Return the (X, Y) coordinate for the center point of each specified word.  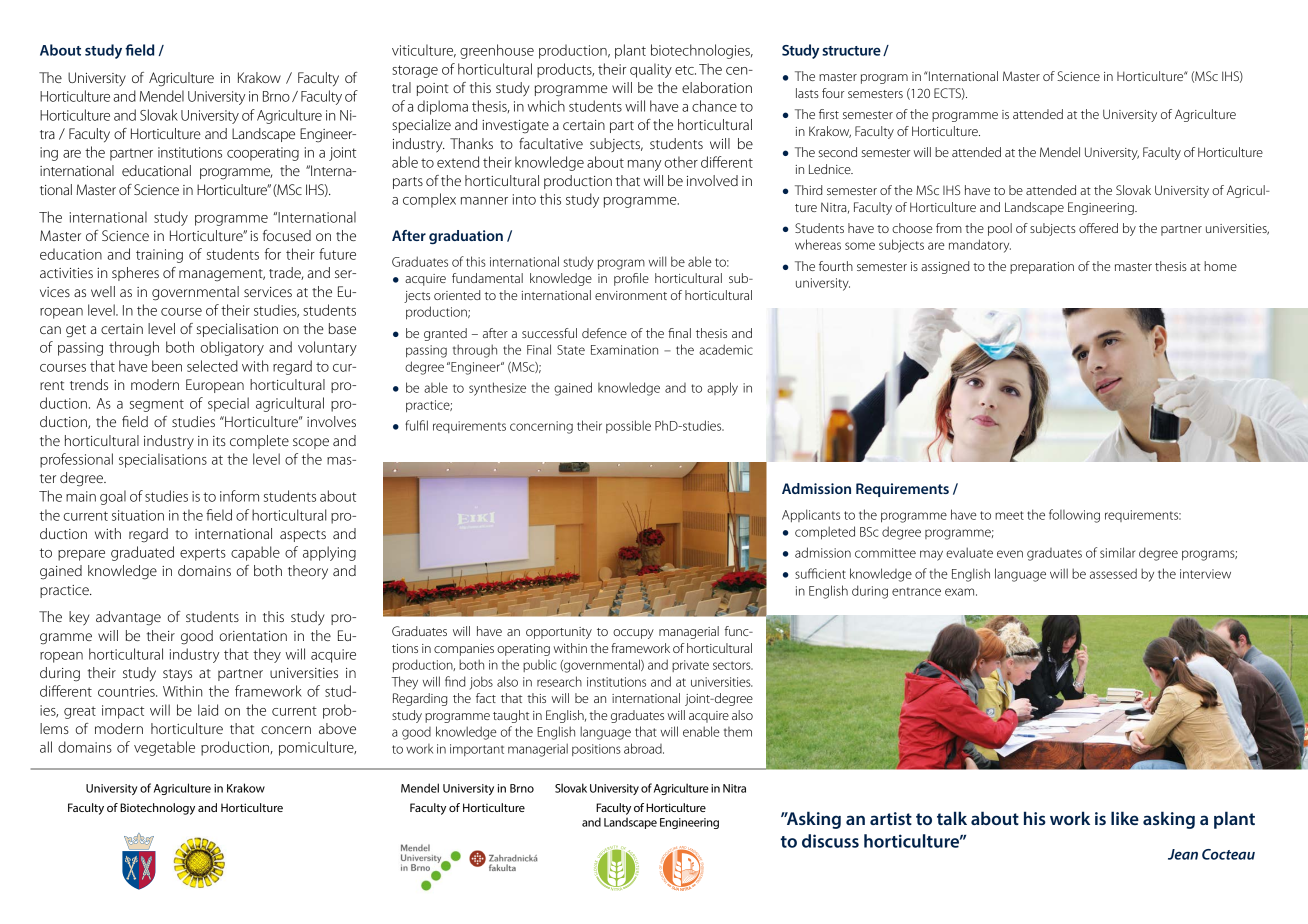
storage (415, 71)
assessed (1113, 573)
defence (604, 333)
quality (651, 70)
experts (203, 554)
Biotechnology (157, 809)
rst (832, 115)
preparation (1042, 268)
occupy (633, 634)
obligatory (232, 348)
